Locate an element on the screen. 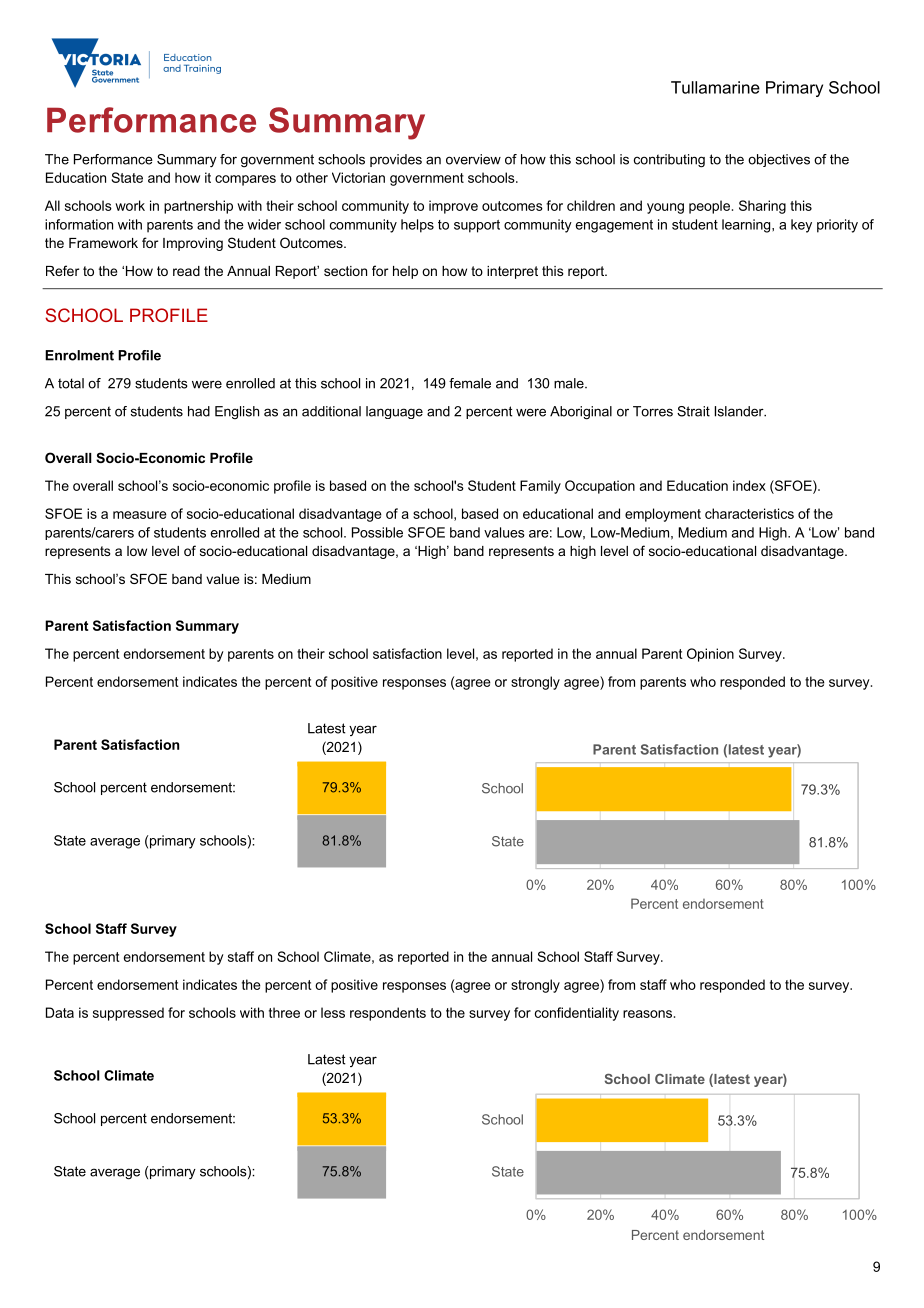 Image resolution: width=924 pixels, height=1308 pixels. partnership is located at coordinates (198, 207).
